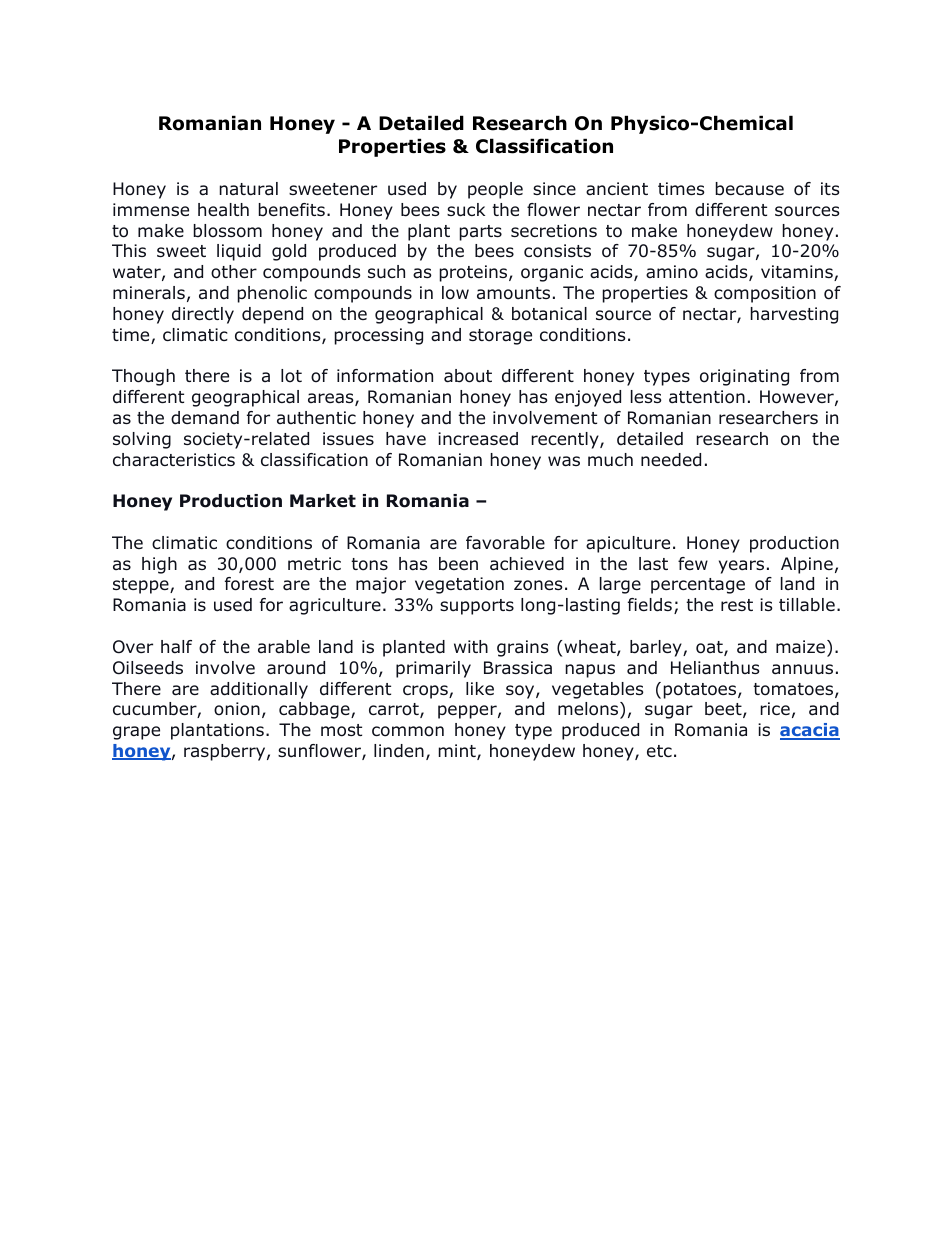  What do you see at coordinates (159, 565) in the document?
I see `high` at bounding box center [159, 565].
